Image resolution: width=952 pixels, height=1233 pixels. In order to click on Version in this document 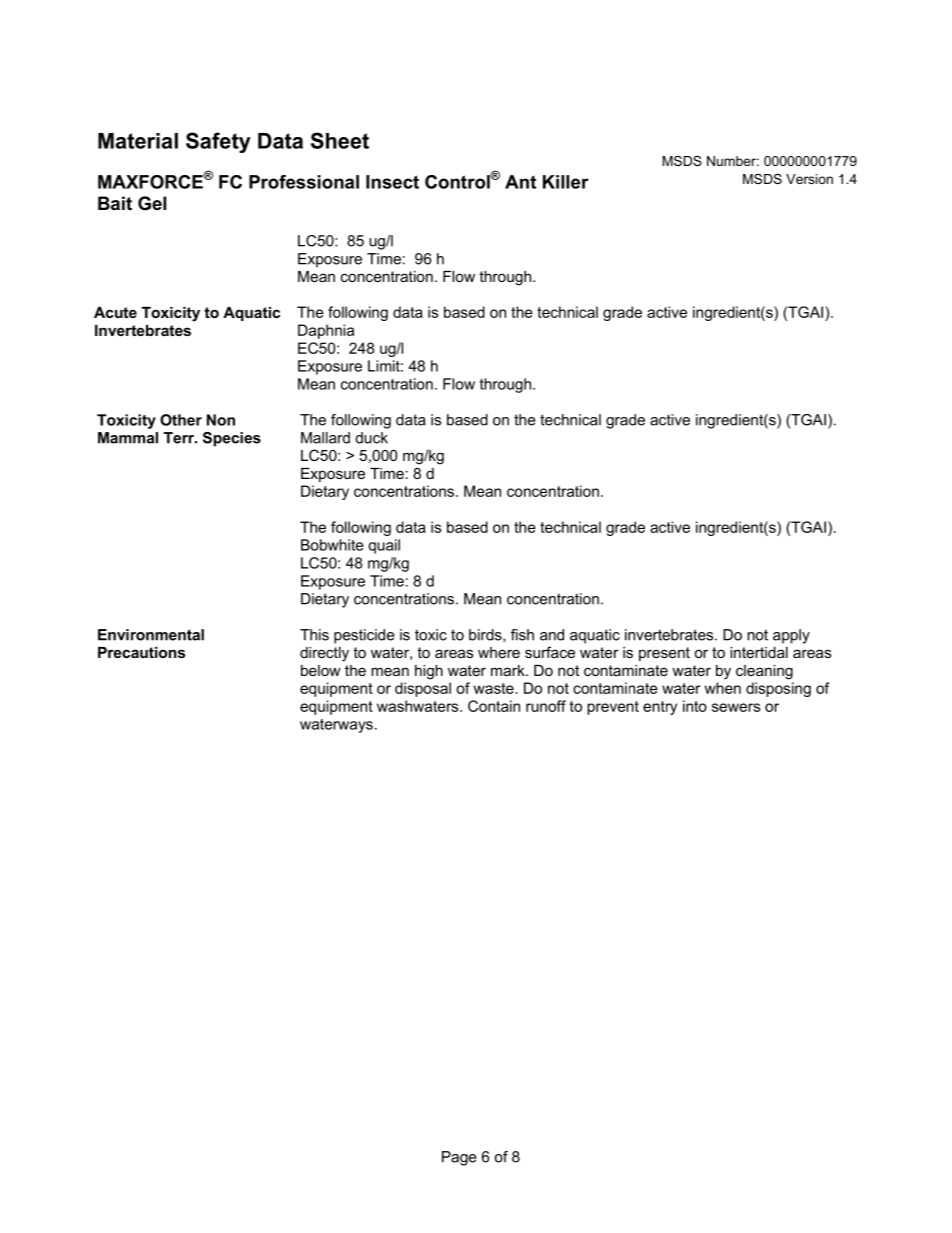, I will do `click(809, 179)`.
